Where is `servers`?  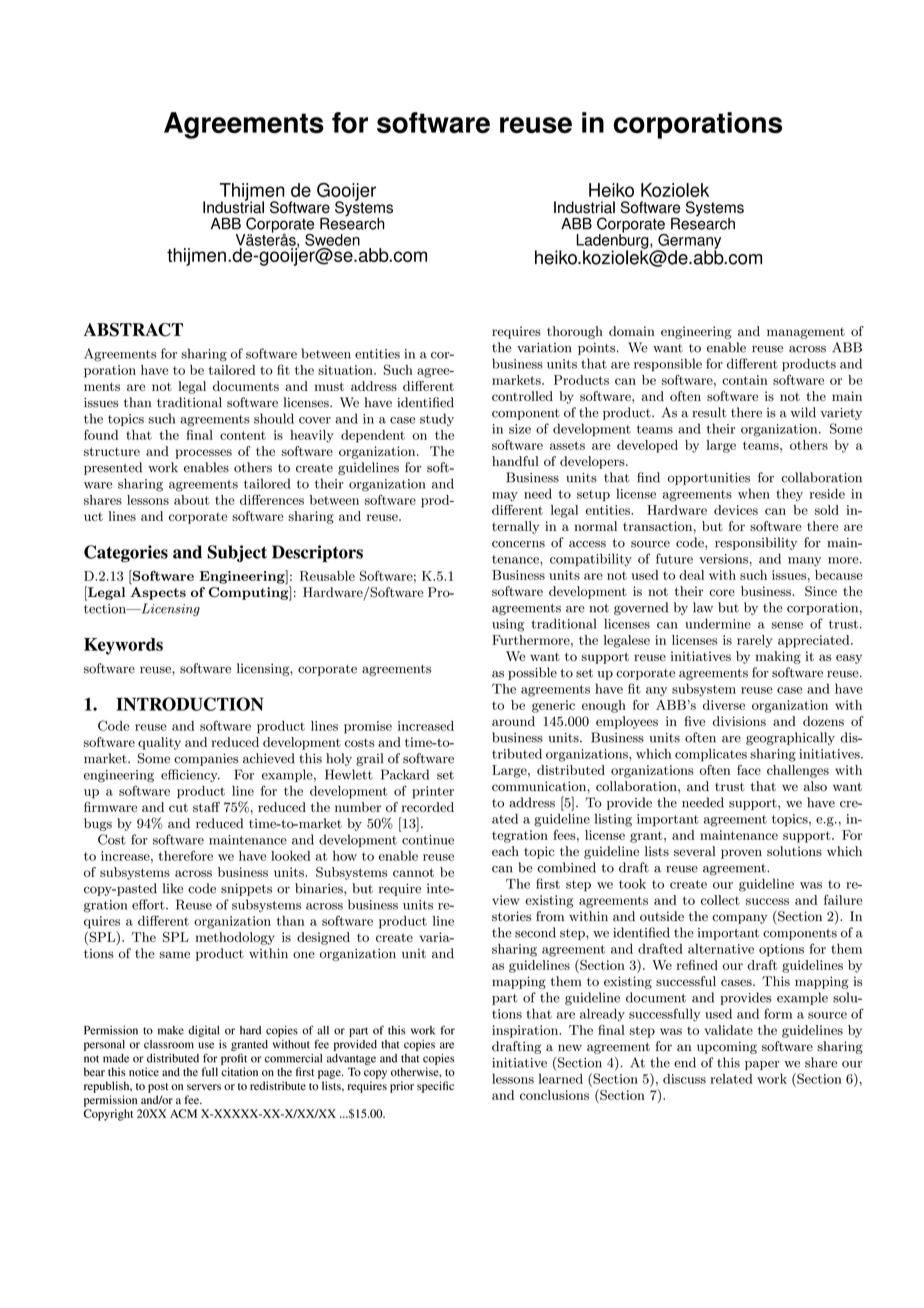
servers is located at coordinates (204, 1087).
